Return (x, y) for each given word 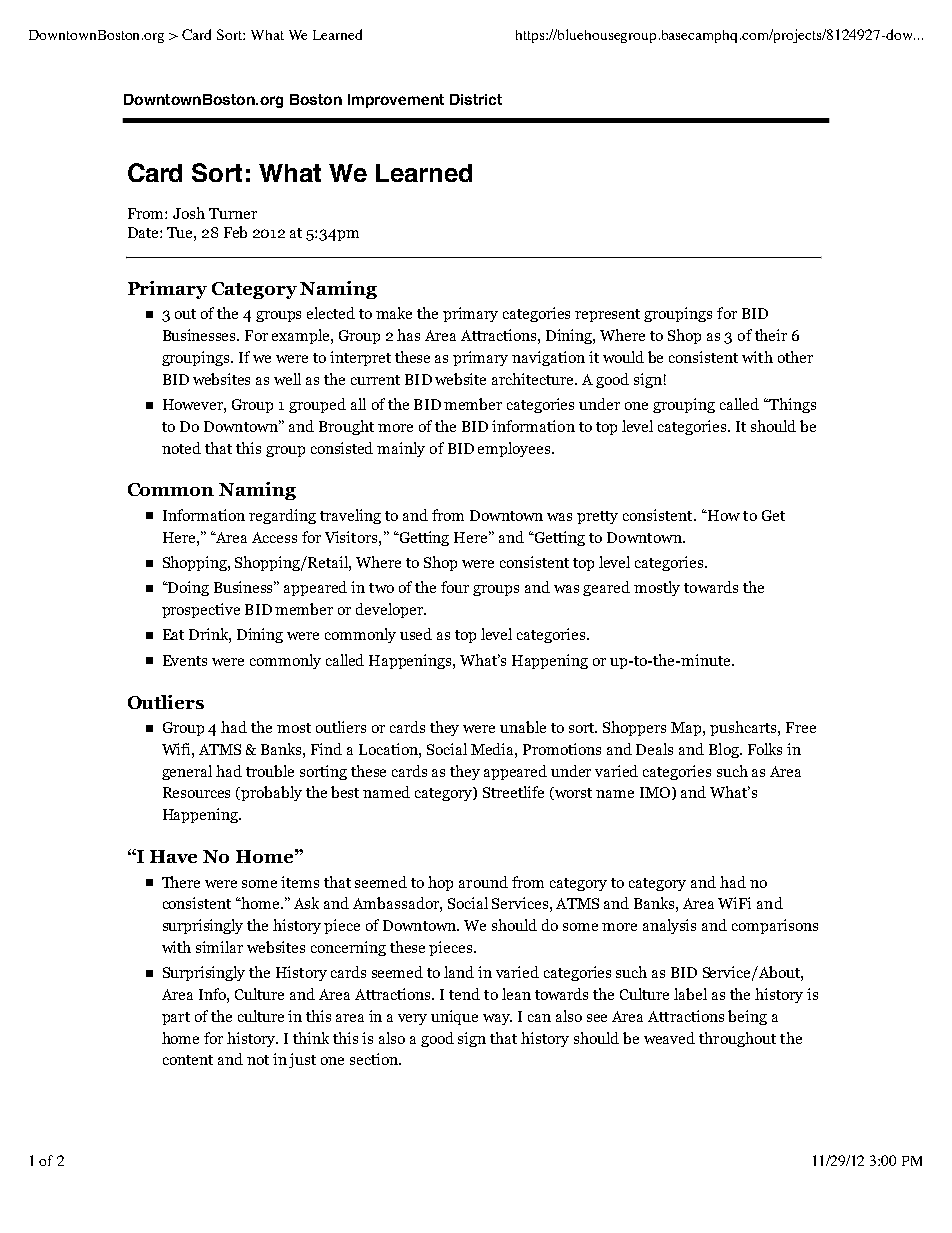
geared (606, 588)
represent (607, 315)
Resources (196, 792)
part (176, 1018)
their (771, 335)
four (455, 587)
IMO (656, 793)
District (476, 99)
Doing (187, 588)
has (408, 335)
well (287, 379)
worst (572, 793)
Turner (233, 213)
